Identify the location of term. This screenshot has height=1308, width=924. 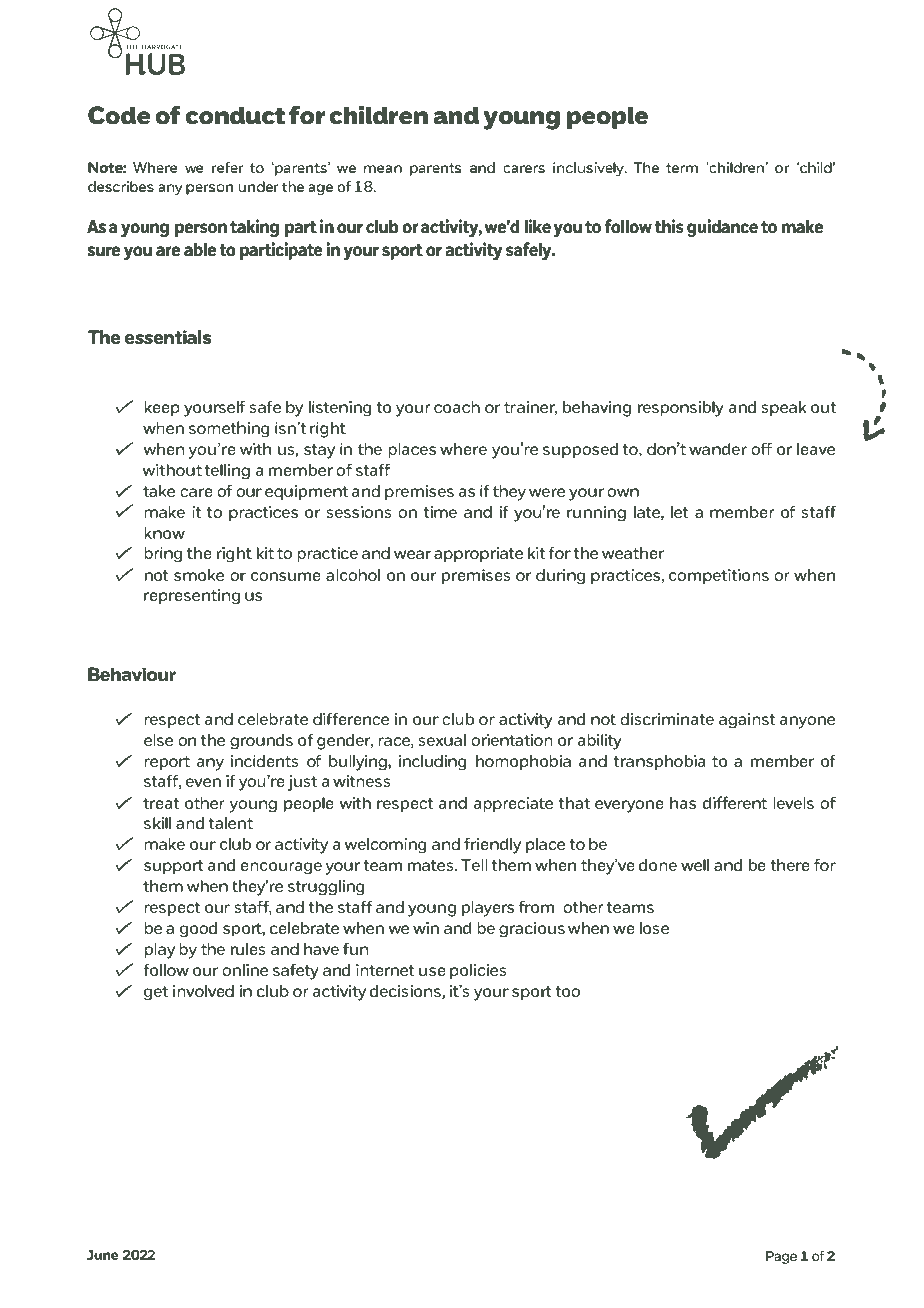
(682, 168).
